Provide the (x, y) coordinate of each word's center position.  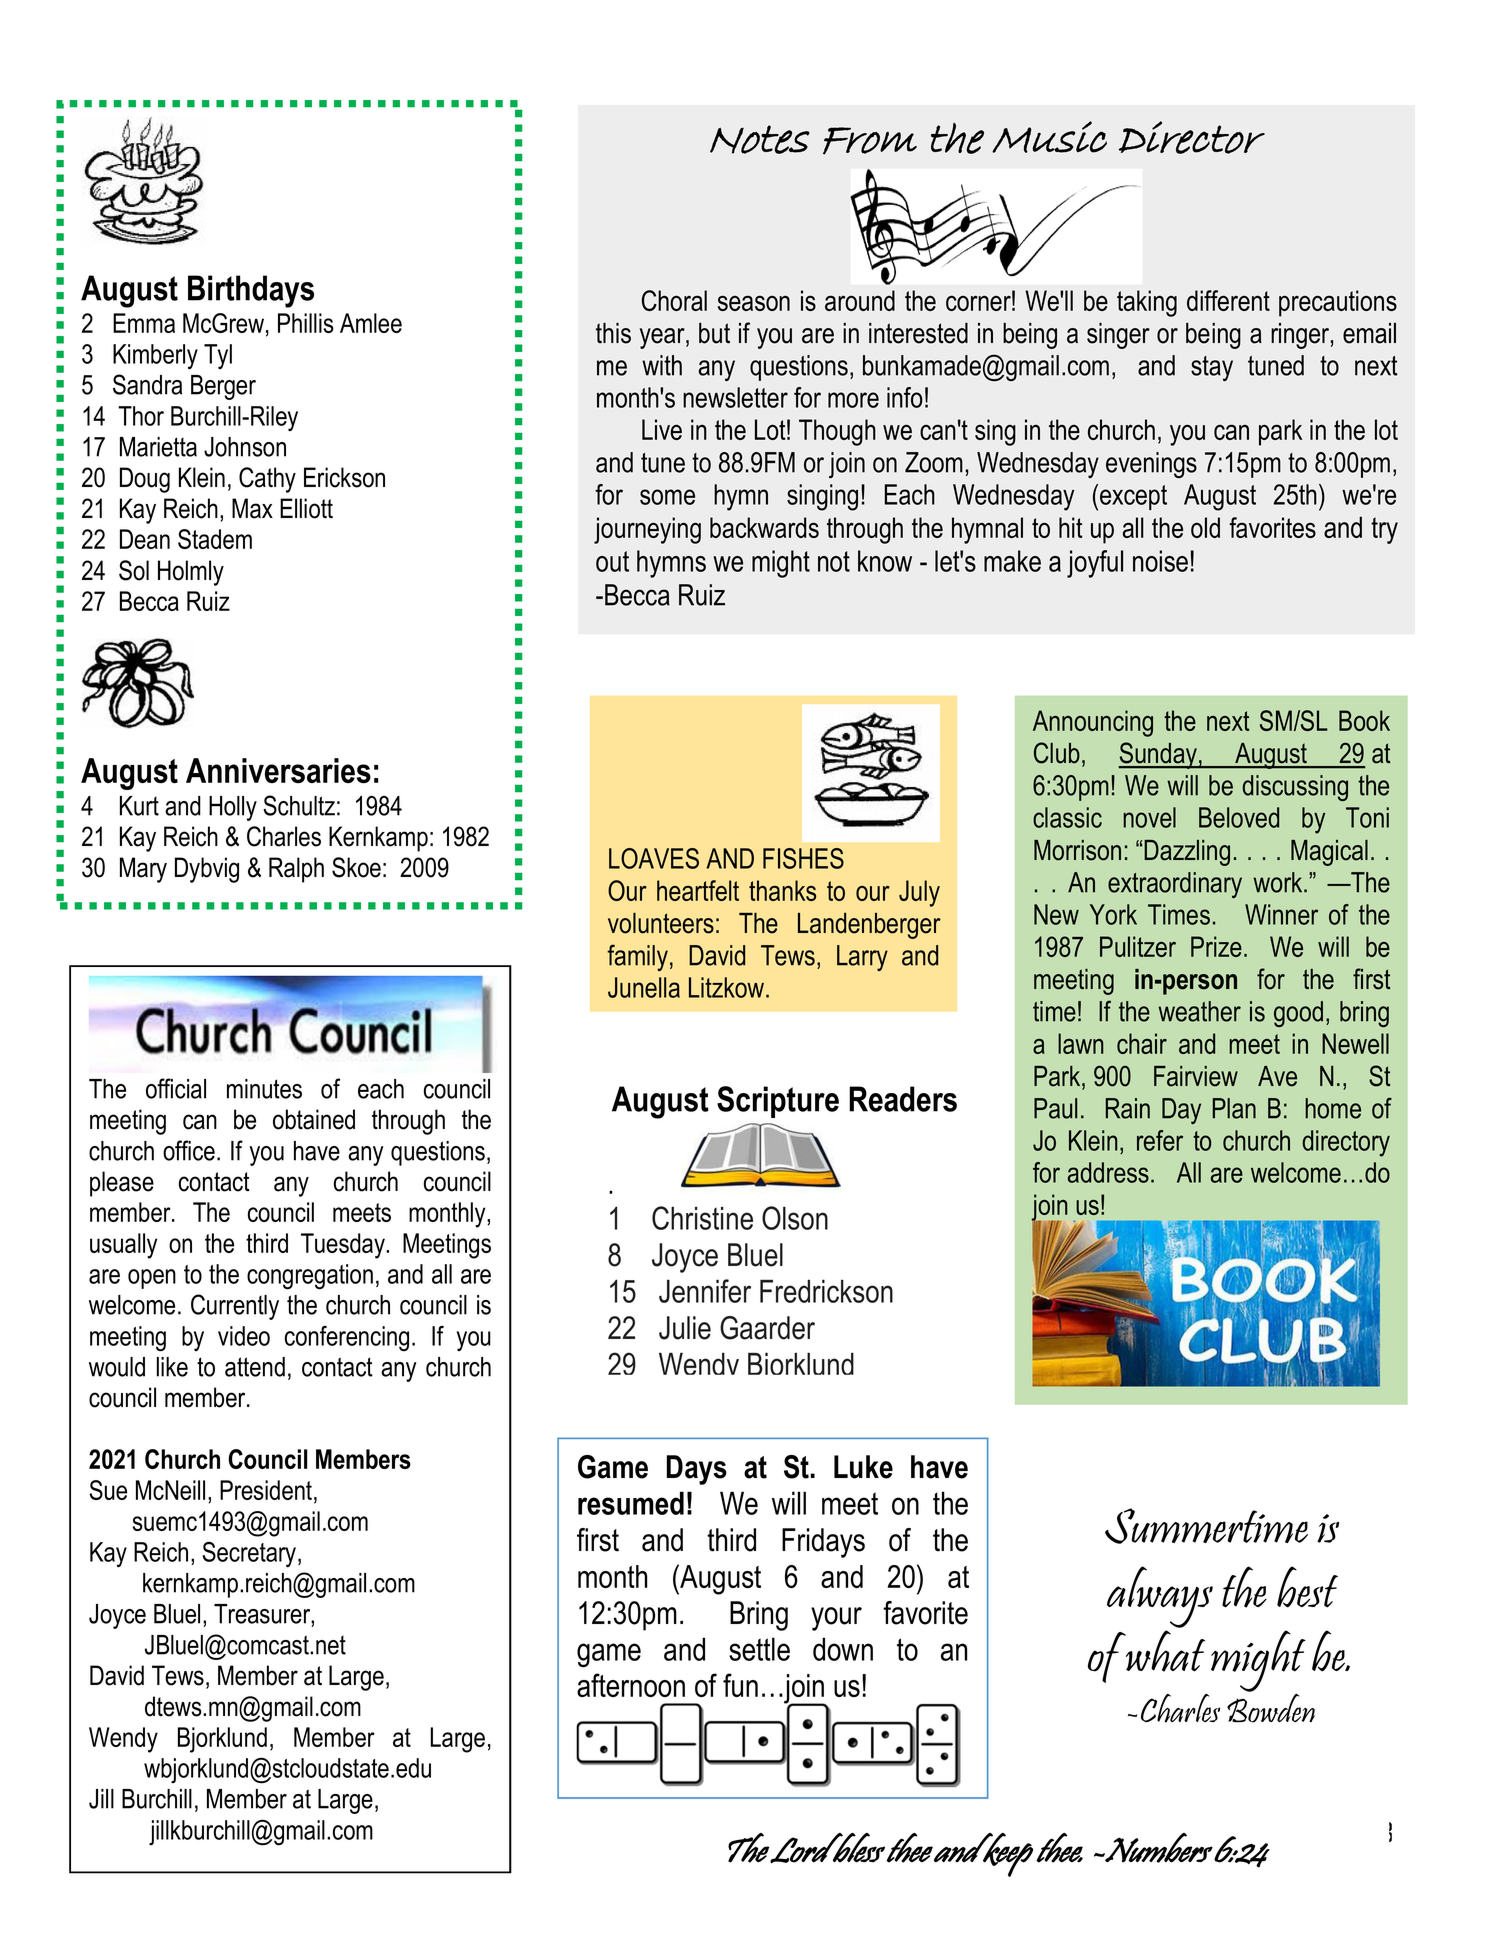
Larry (862, 958)
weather (1199, 1011)
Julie (685, 1328)
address (1108, 1172)
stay (1212, 368)
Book (1364, 720)
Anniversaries (278, 770)
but (714, 333)
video (244, 1336)
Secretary (251, 1554)
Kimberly (155, 357)
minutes (264, 1089)
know (885, 561)
